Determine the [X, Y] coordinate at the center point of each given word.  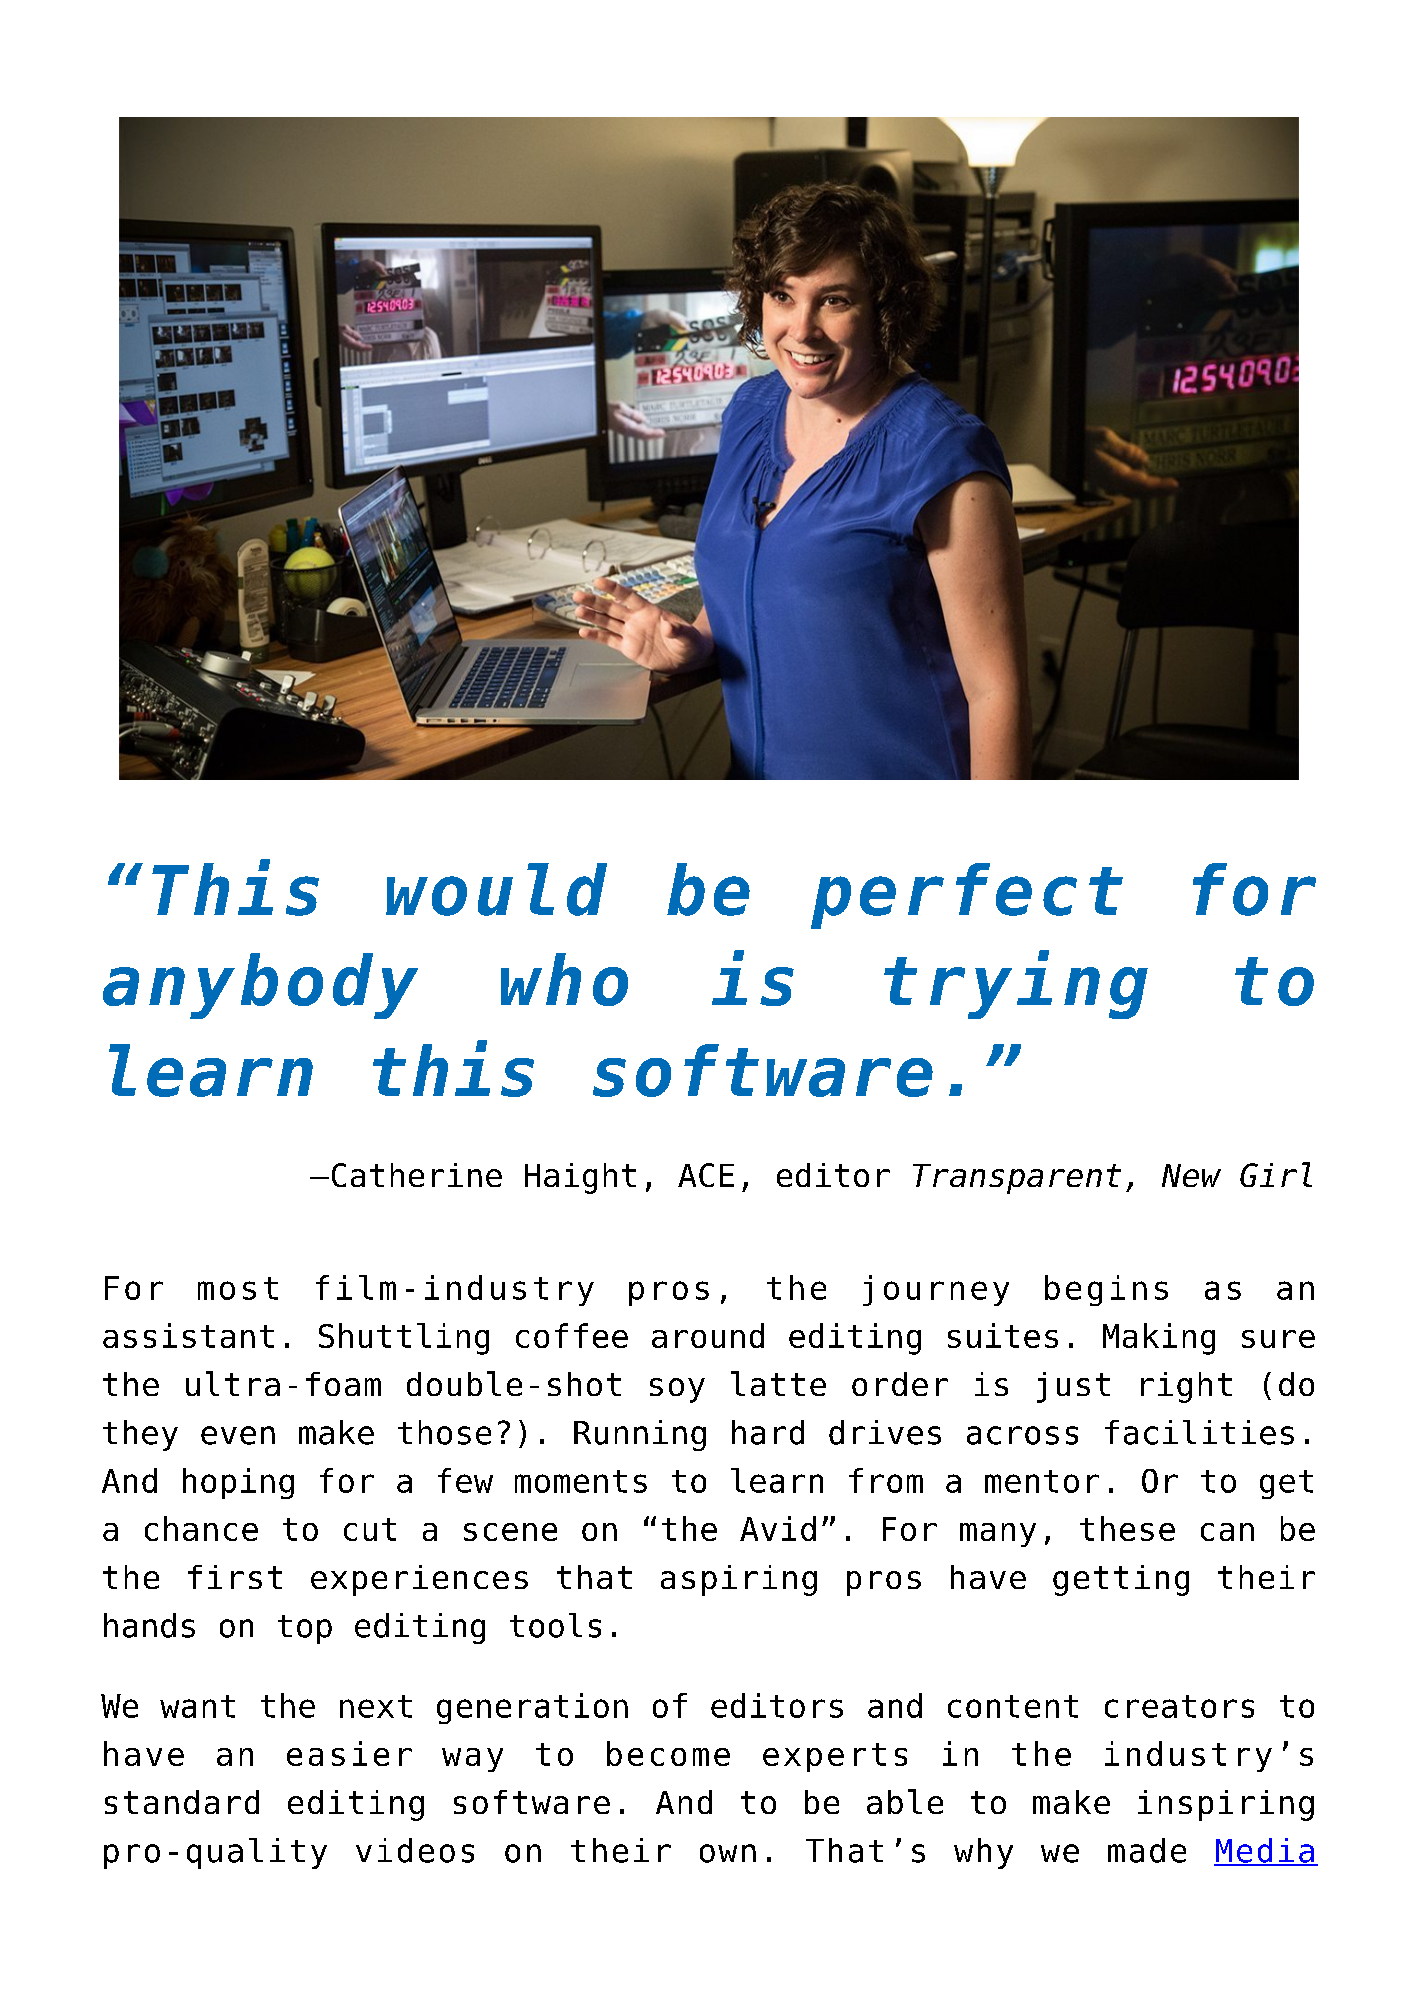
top [305, 1629]
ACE [706, 1175]
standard [182, 1802]
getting [1121, 1580]
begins [1106, 1290]
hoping [238, 1483]
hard [768, 1432]
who [564, 979]
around [708, 1335]
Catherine [417, 1175]
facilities [1199, 1432]
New [1191, 1175]
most [238, 1288]
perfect [967, 896]
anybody [260, 986]
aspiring [739, 1580]
